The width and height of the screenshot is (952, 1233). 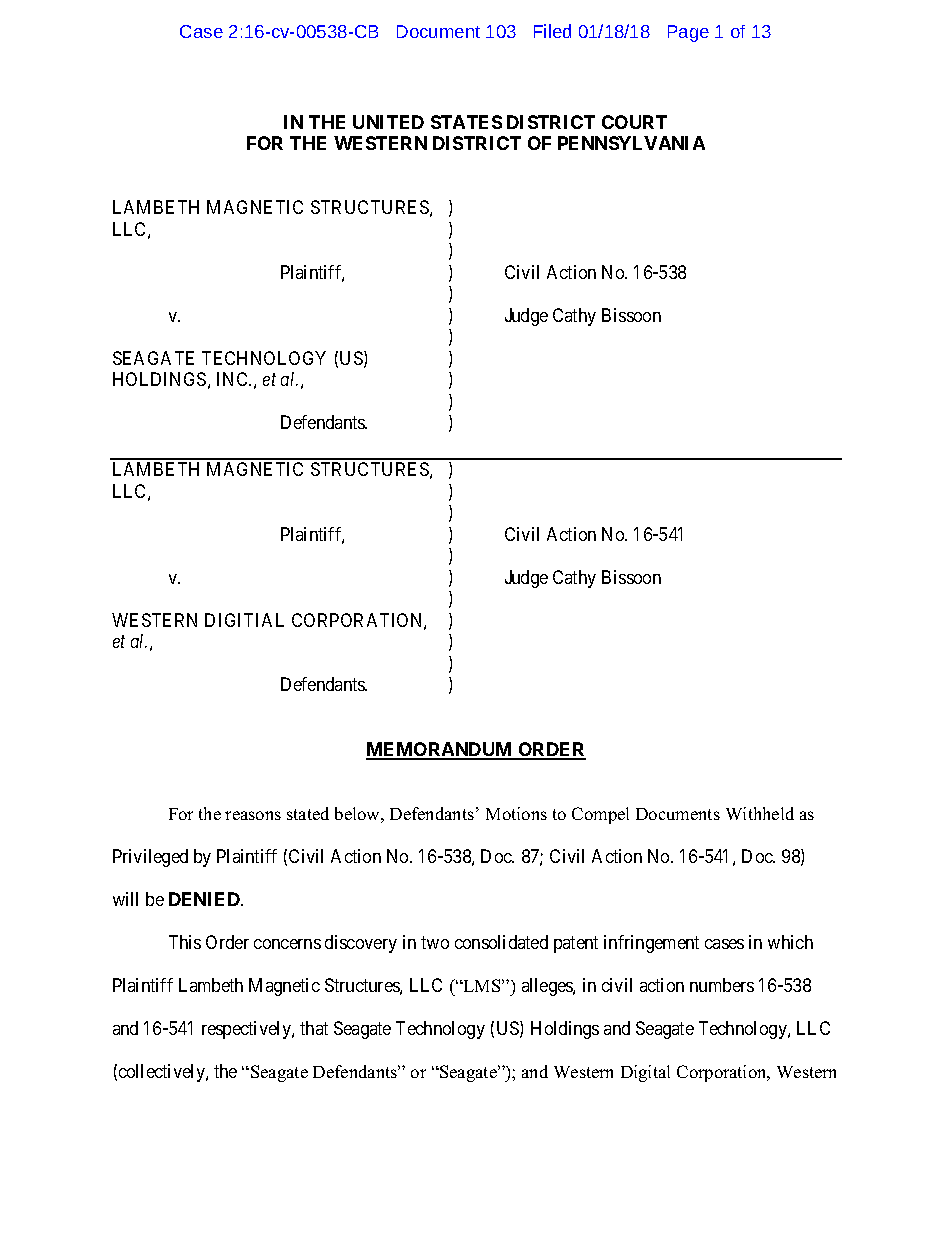 I want to click on numbers, so click(x=722, y=985).
